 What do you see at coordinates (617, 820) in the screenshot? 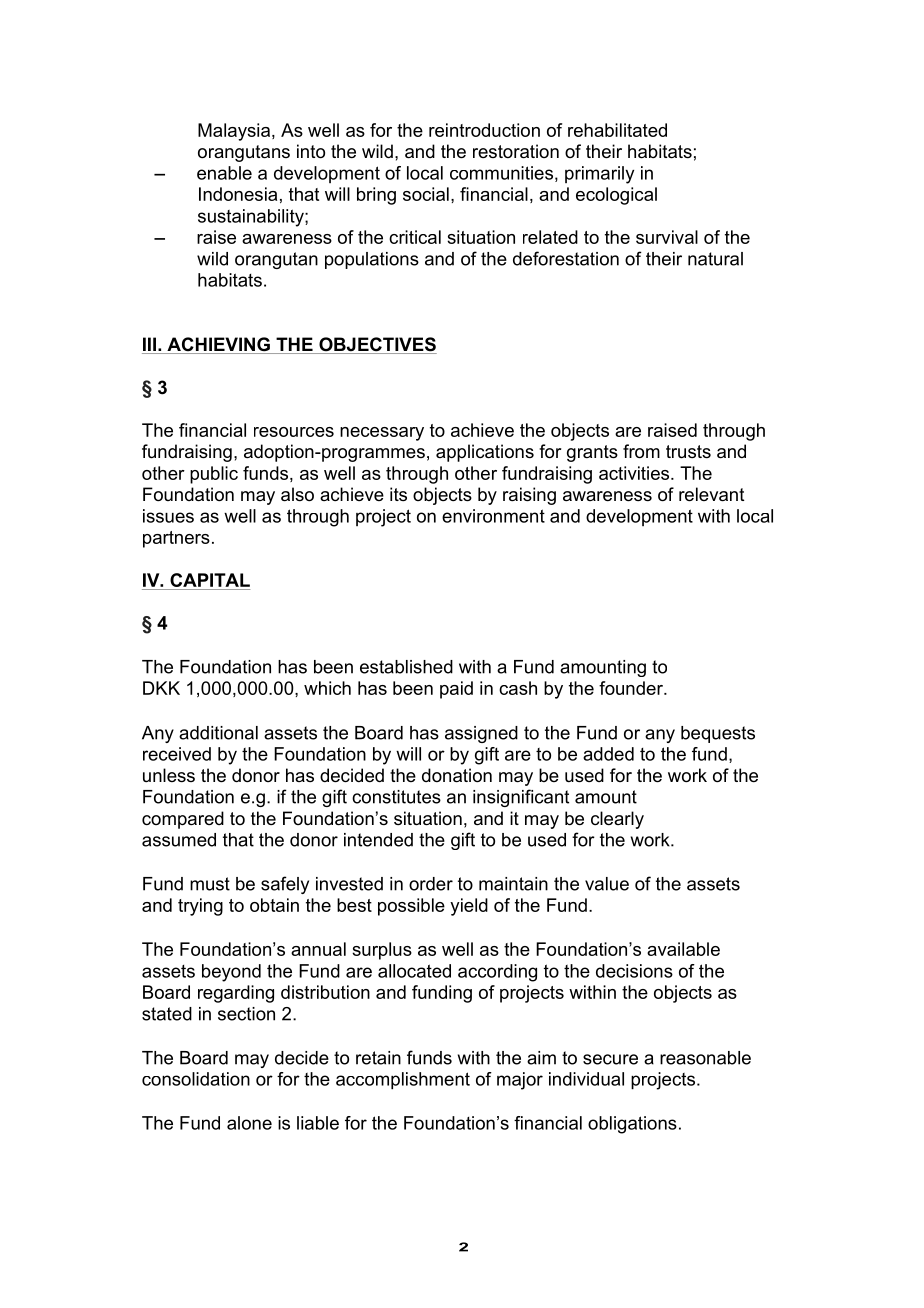
I see `clearly` at bounding box center [617, 820].
